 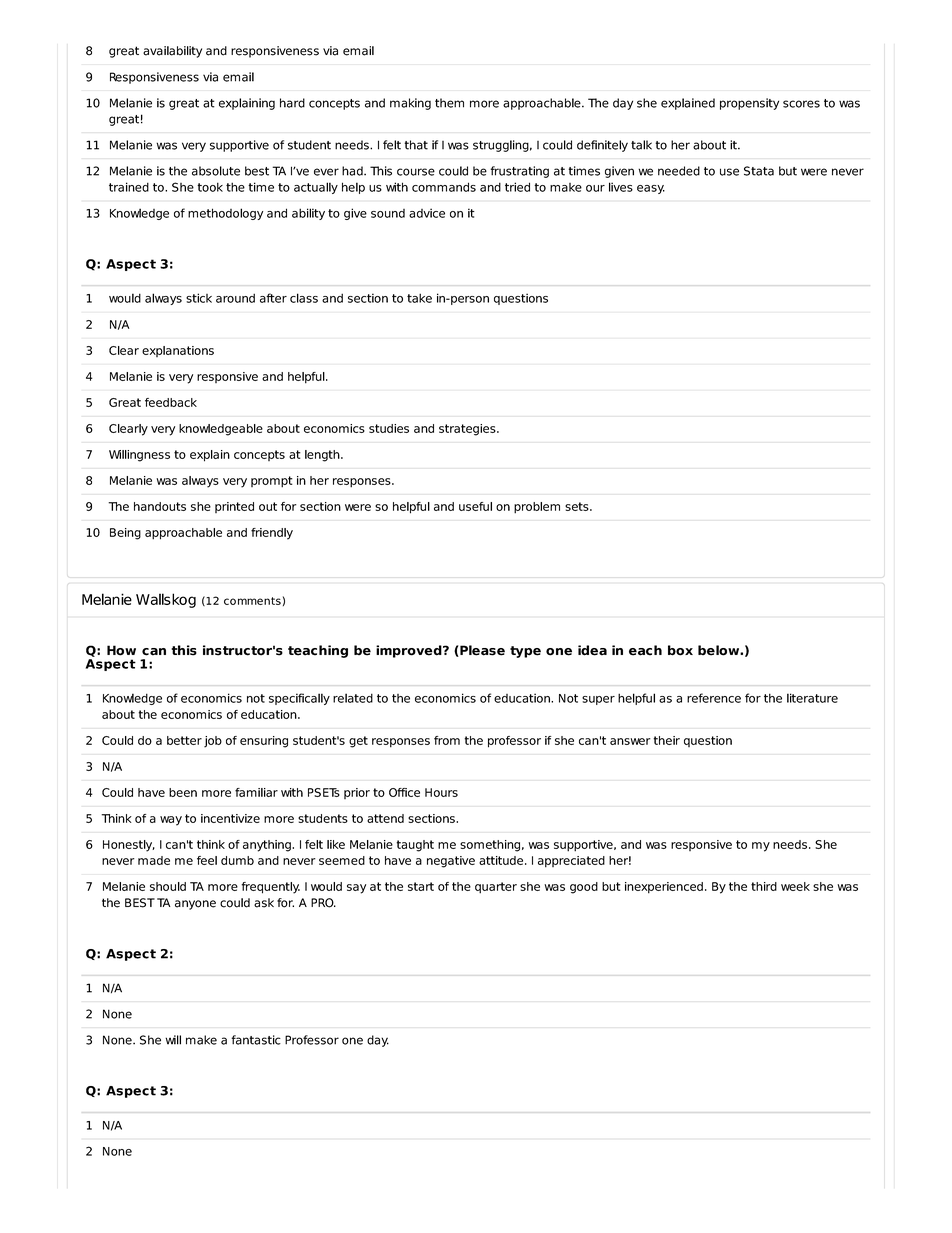 I want to click on them, so click(x=449, y=103).
